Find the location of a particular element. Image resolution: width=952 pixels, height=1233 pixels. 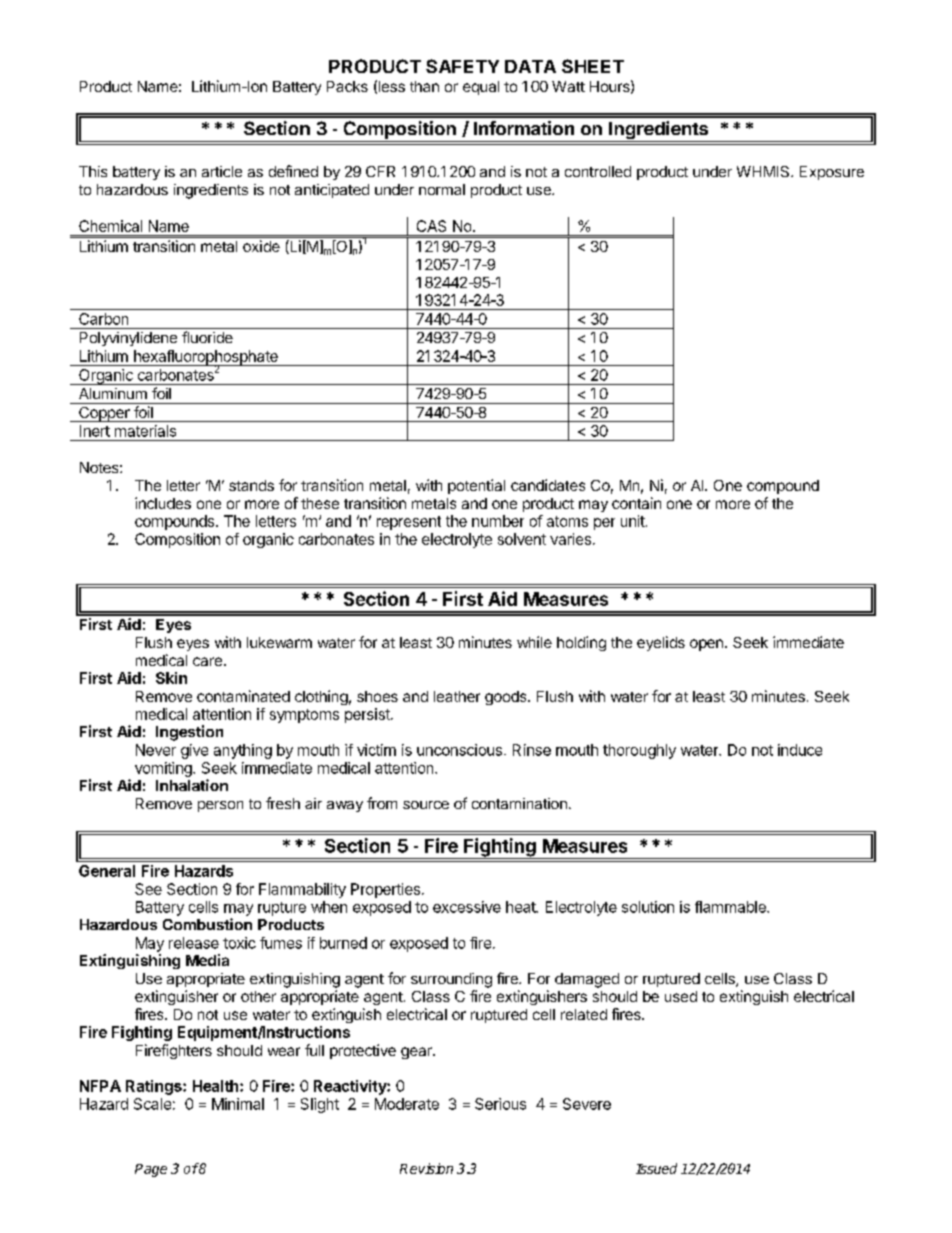

Revision is located at coordinates (426, 1168).
